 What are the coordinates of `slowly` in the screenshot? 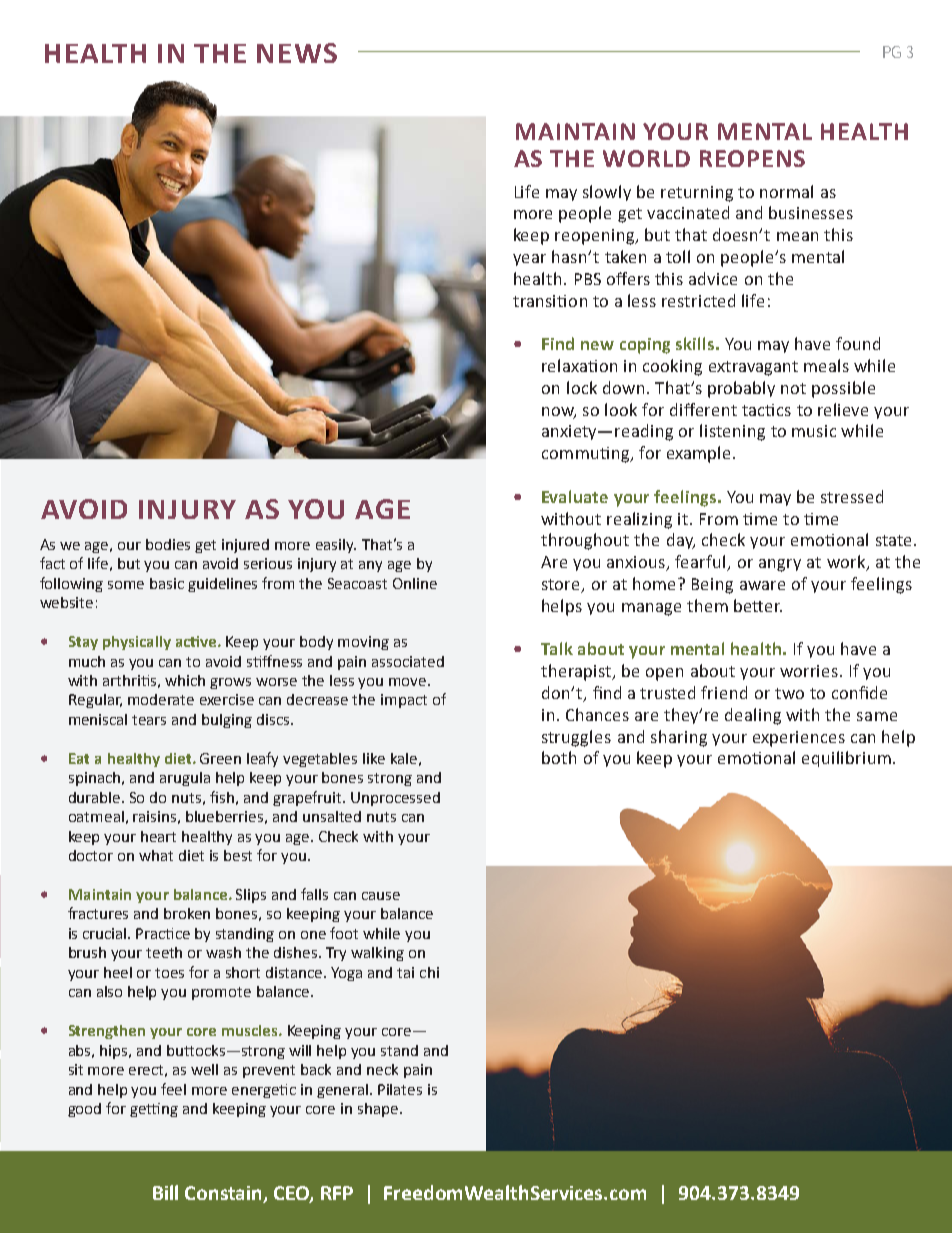 It's located at (607, 193).
